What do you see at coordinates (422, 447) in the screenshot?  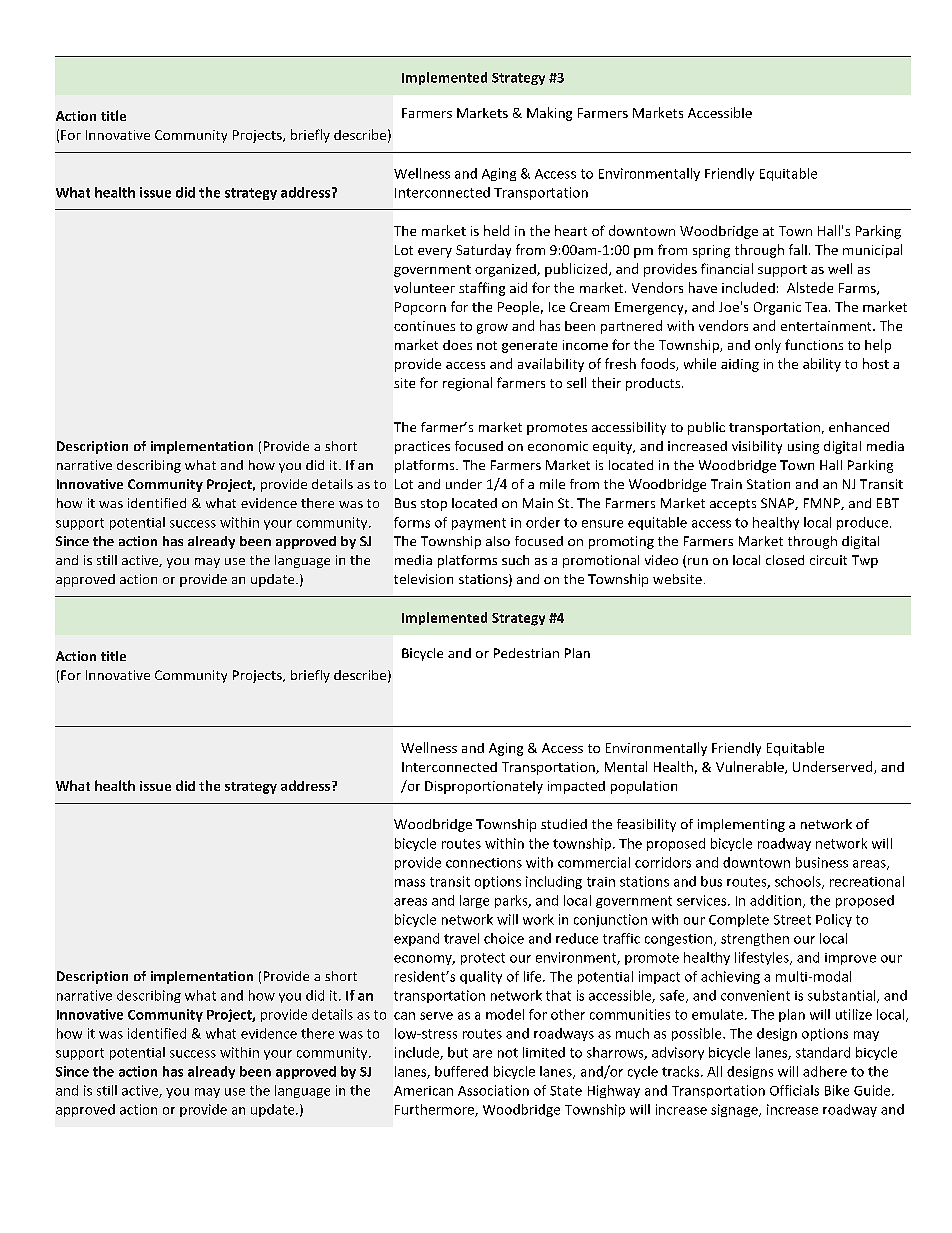 I see `practices` at bounding box center [422, 447].
